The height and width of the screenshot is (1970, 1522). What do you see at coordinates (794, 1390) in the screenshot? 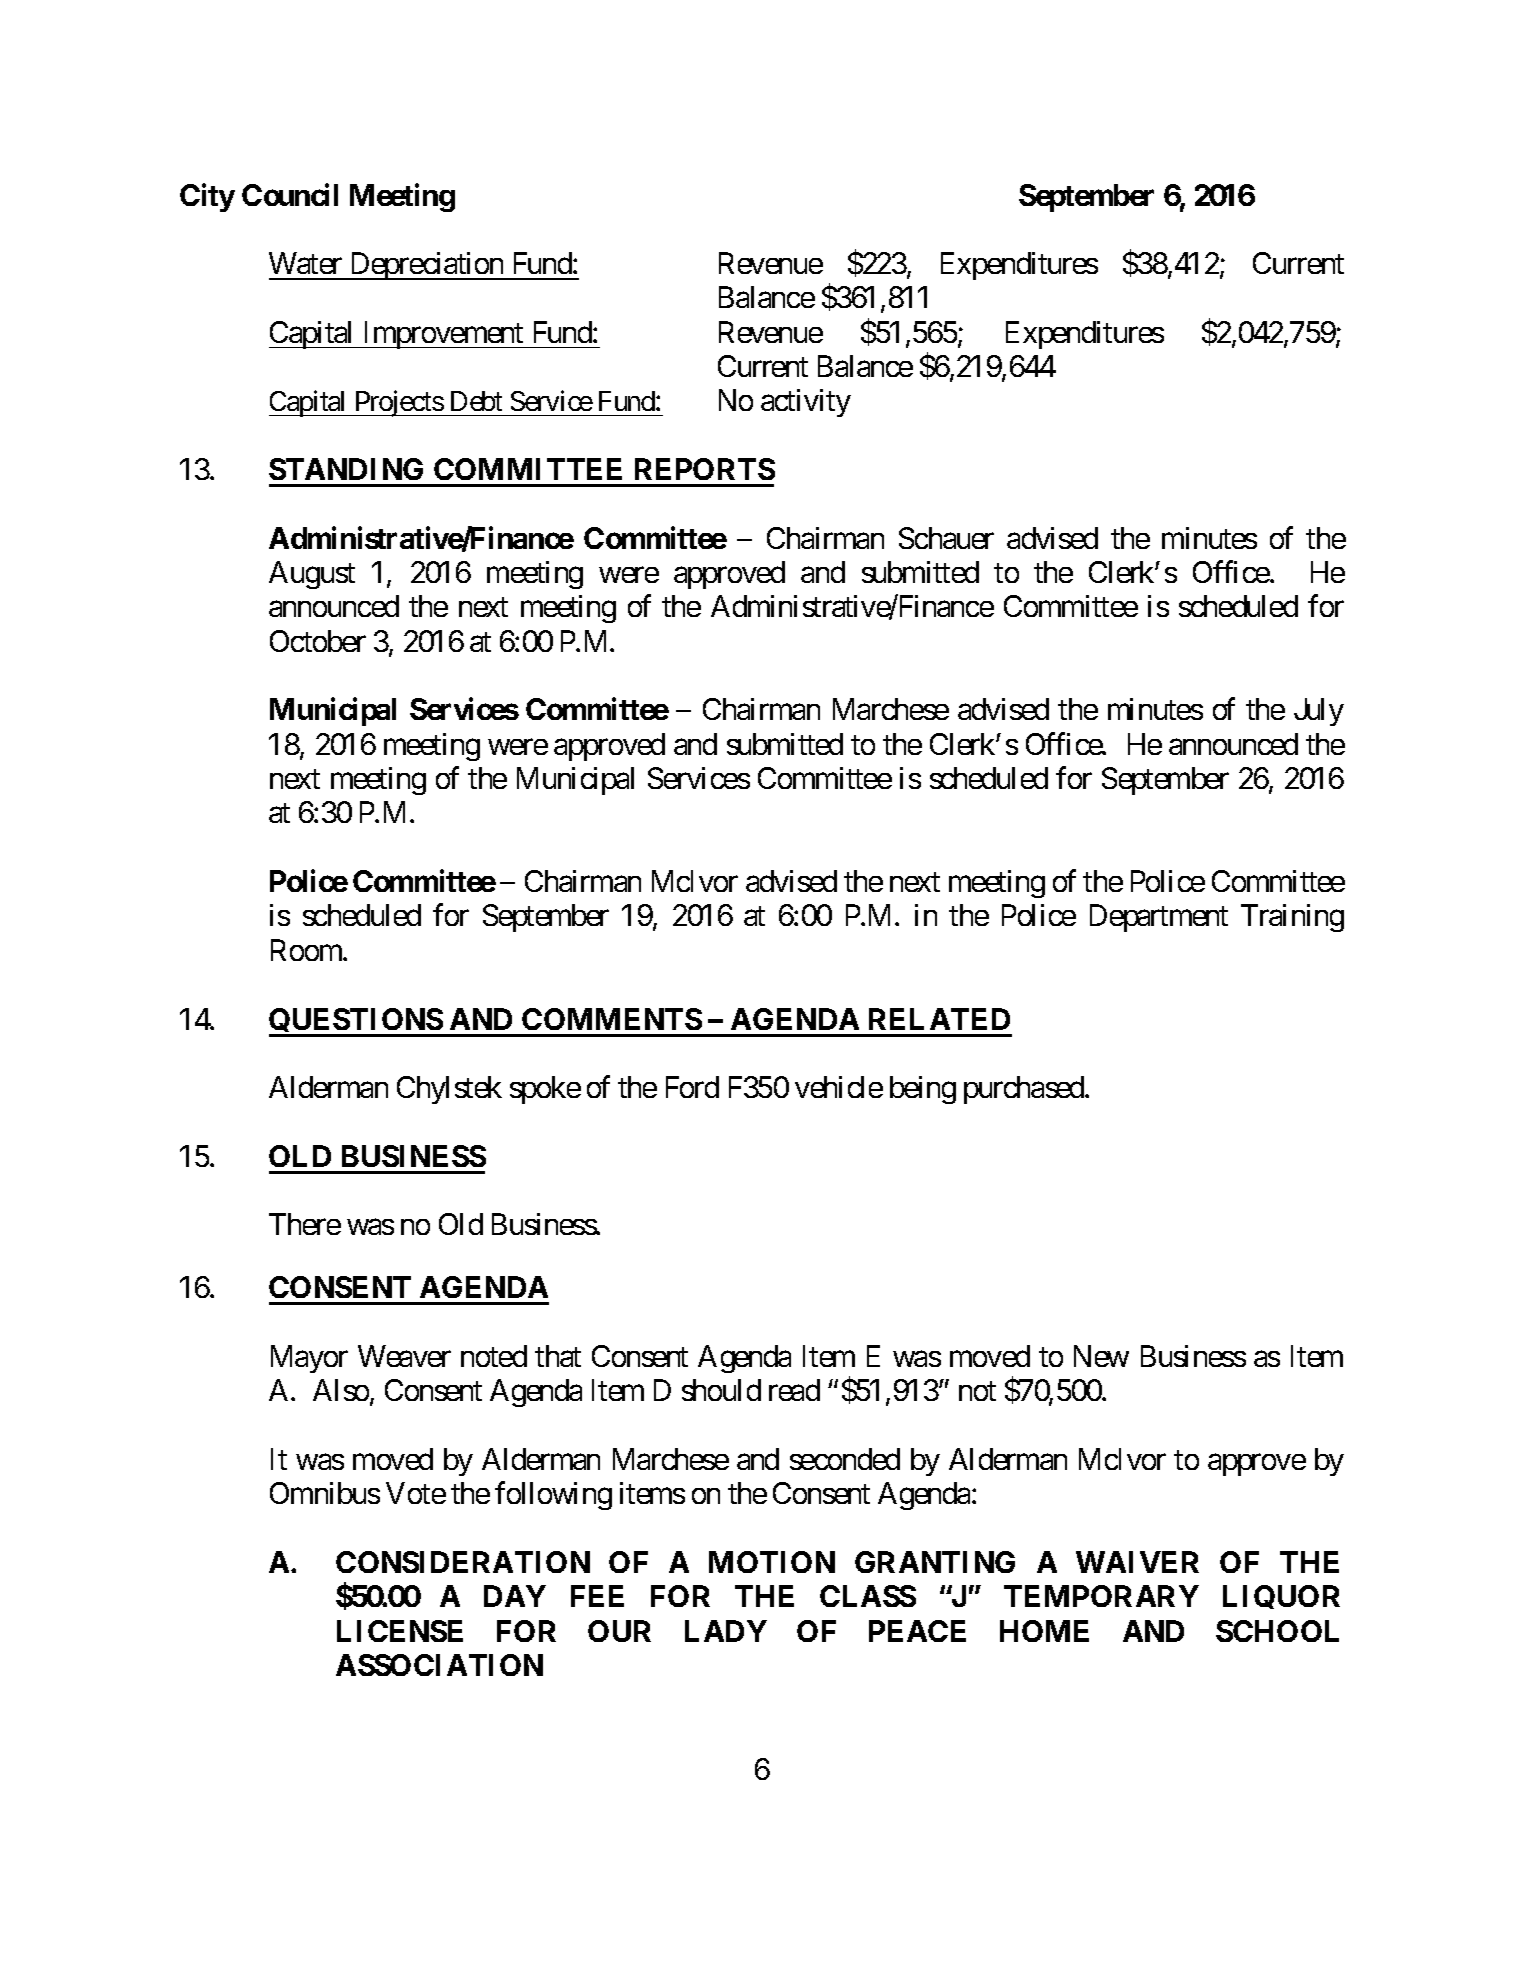
I see `read` at bounding box center [794, 1390].
